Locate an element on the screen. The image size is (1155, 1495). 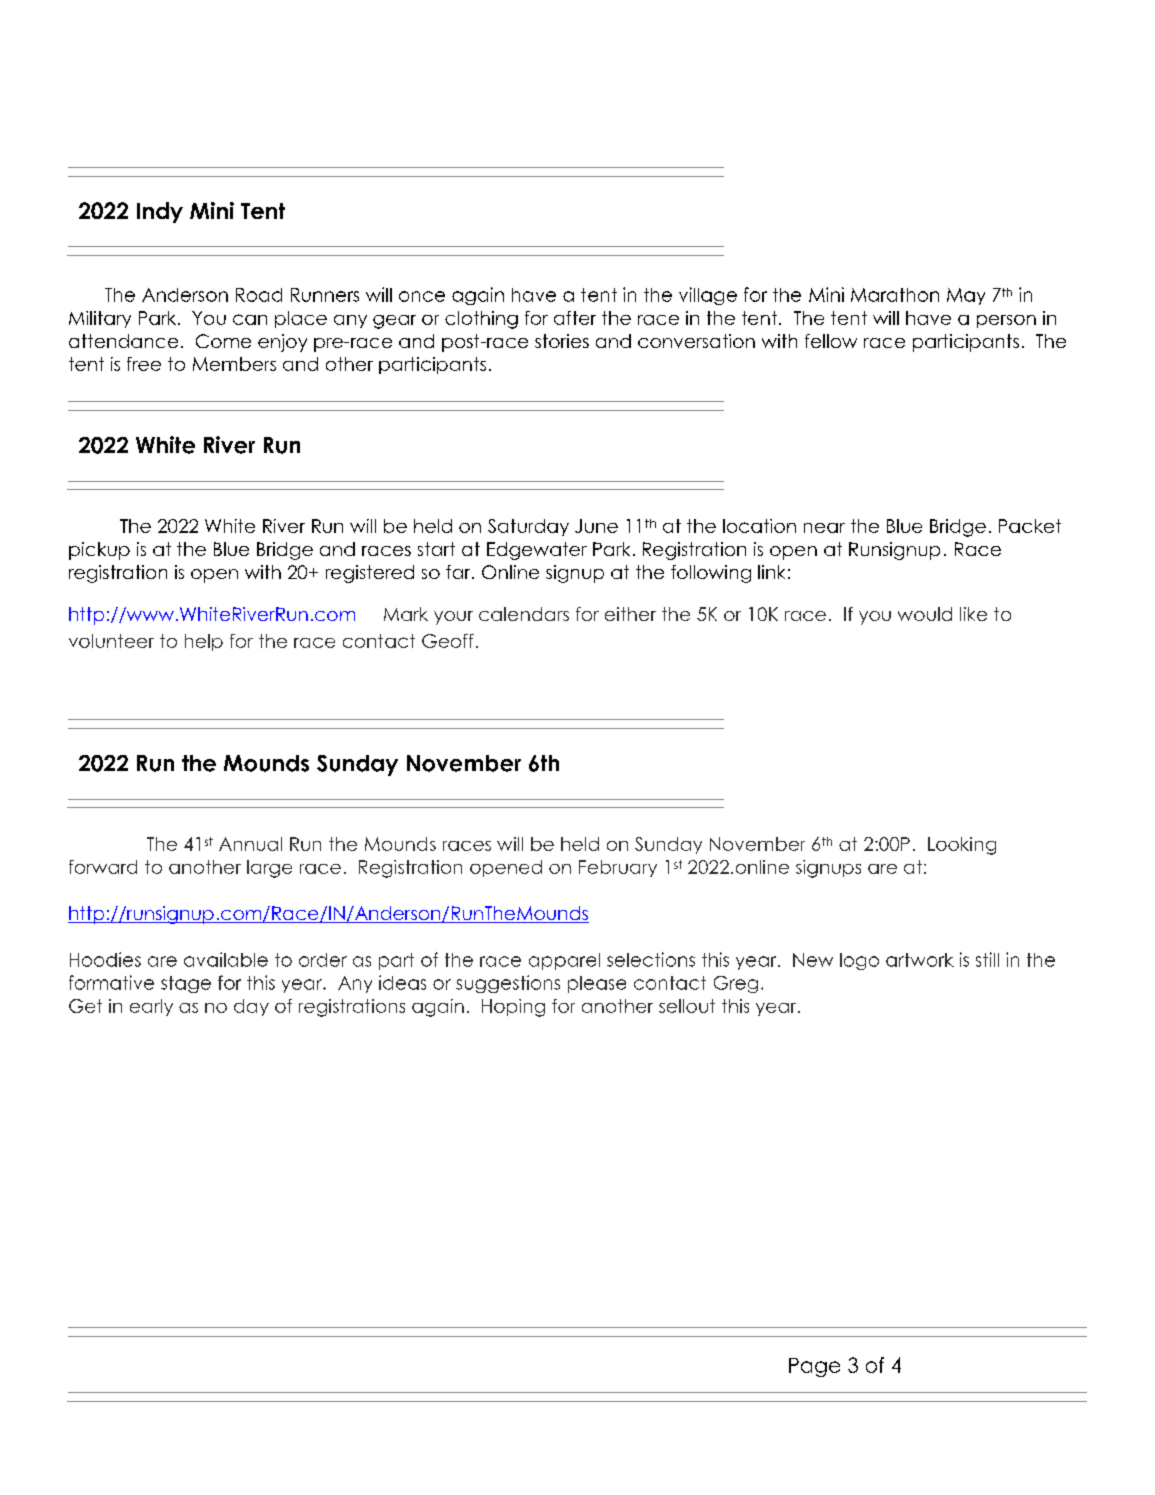
Indy is located at coordinates (160, 212).
